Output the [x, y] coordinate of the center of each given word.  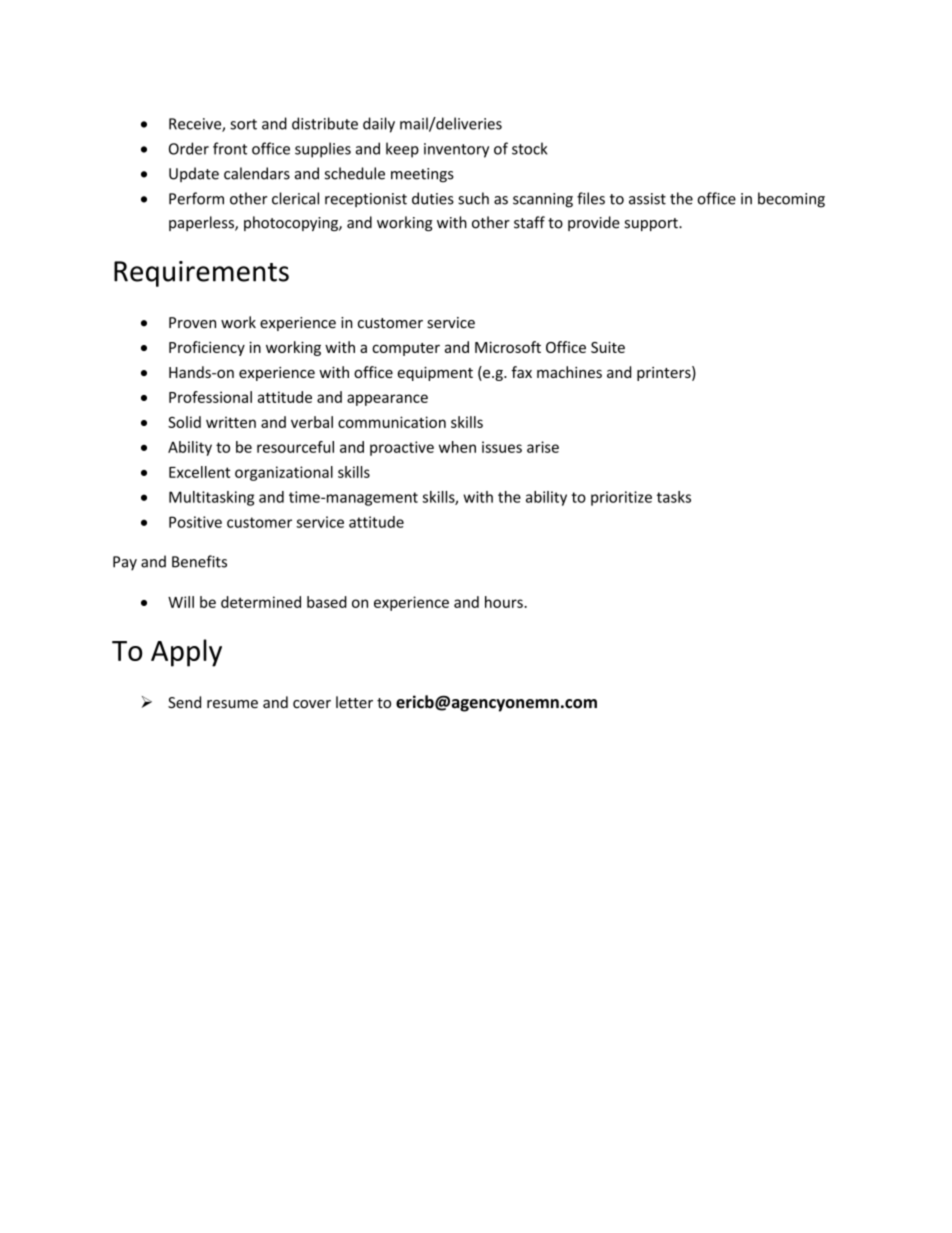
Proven [192, 323]
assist [647, 199]
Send [184, 702]
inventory [456, 150]
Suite [608, 347]
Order [189, 148]
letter [354, 702]
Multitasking [211, 498]
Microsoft [508, 347]
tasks [674, 497]
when [457, 447]
